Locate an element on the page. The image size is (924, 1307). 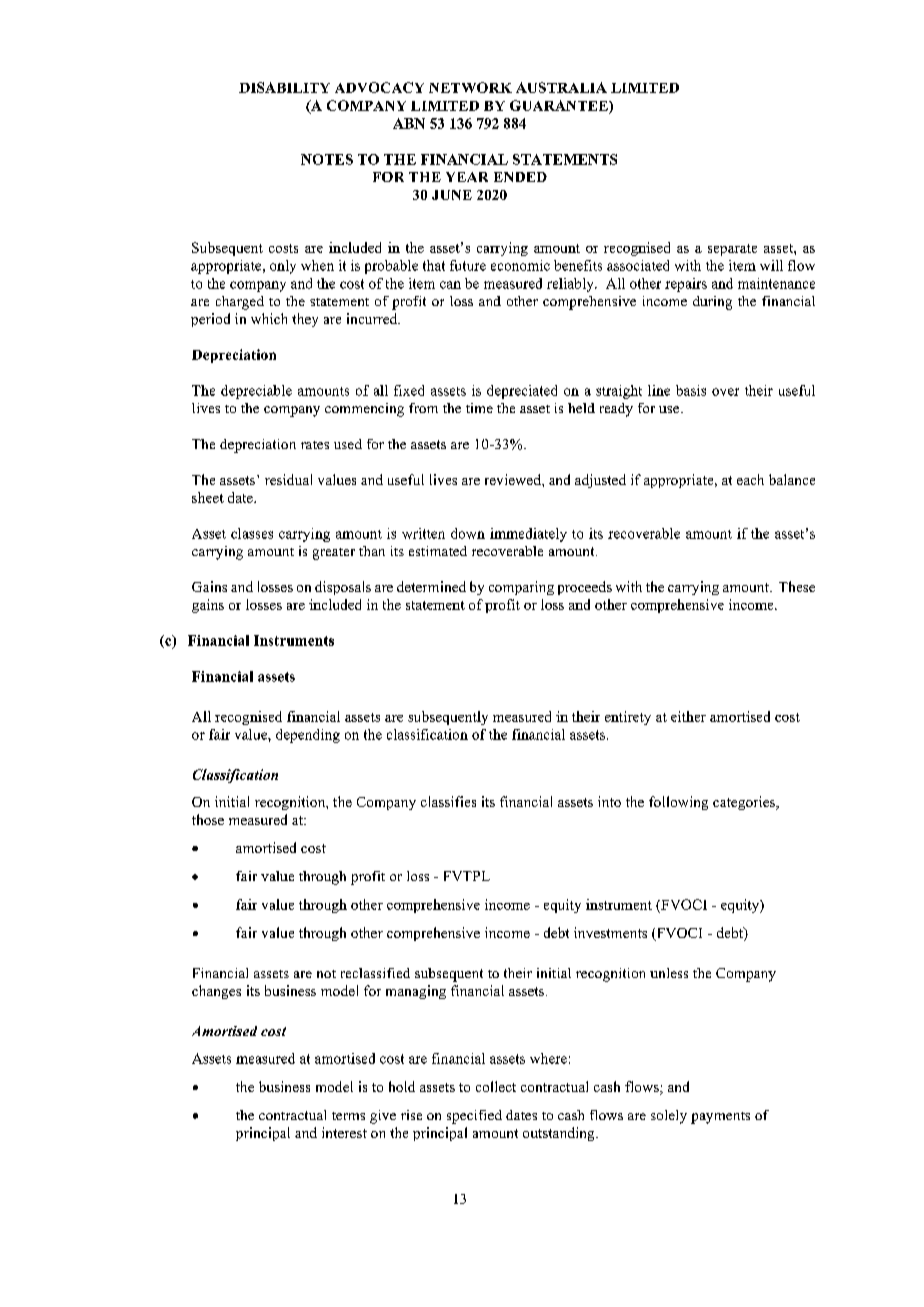
collect is located at coordinates (496, 1086).
